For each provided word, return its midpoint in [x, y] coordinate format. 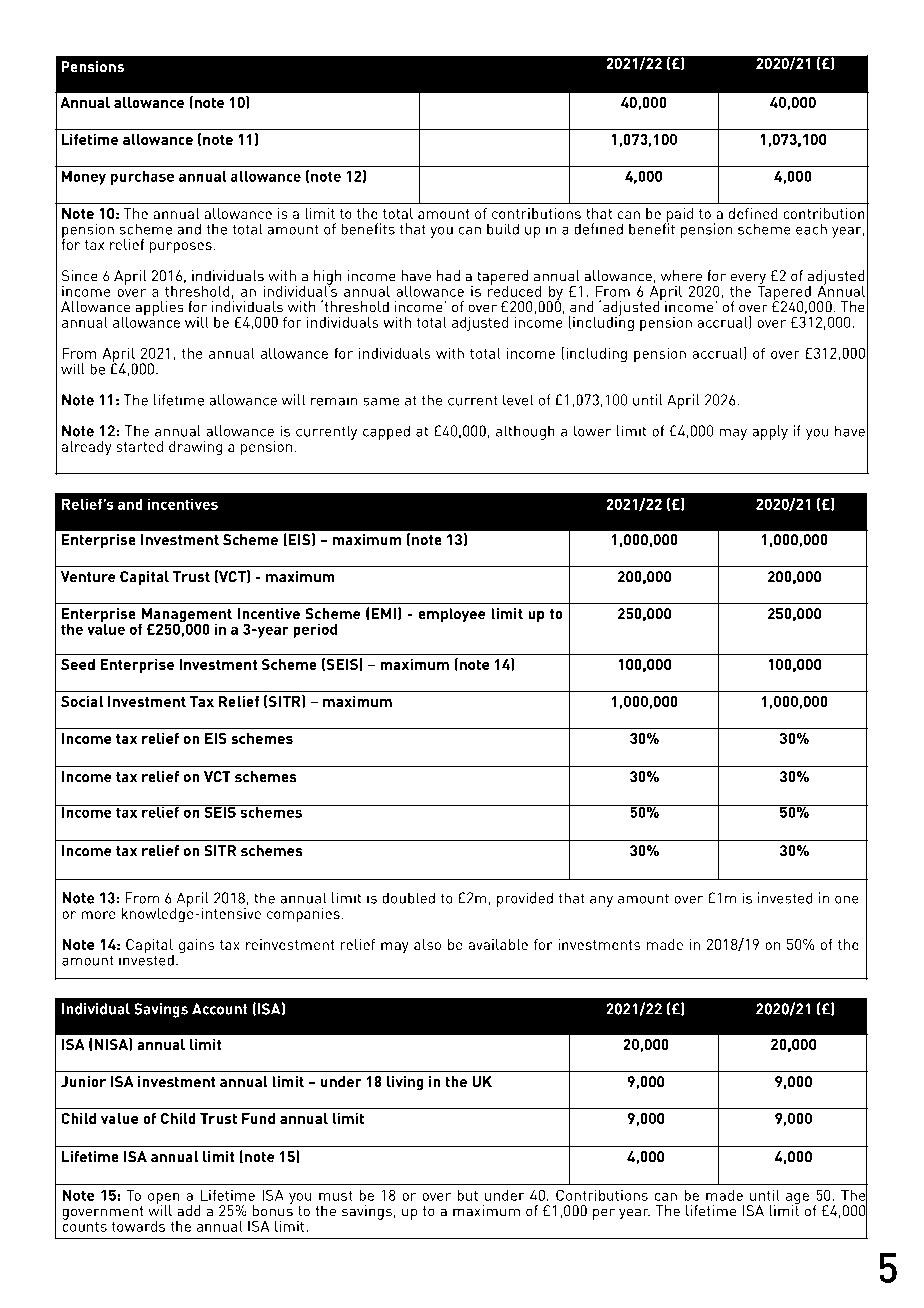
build [503, 229]
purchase [142, 177]
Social [82, 701]
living [405, 1083]
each [811, 229]
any [601, 901]
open [164, 1200]
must [336, 1196]
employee [452, 615]
